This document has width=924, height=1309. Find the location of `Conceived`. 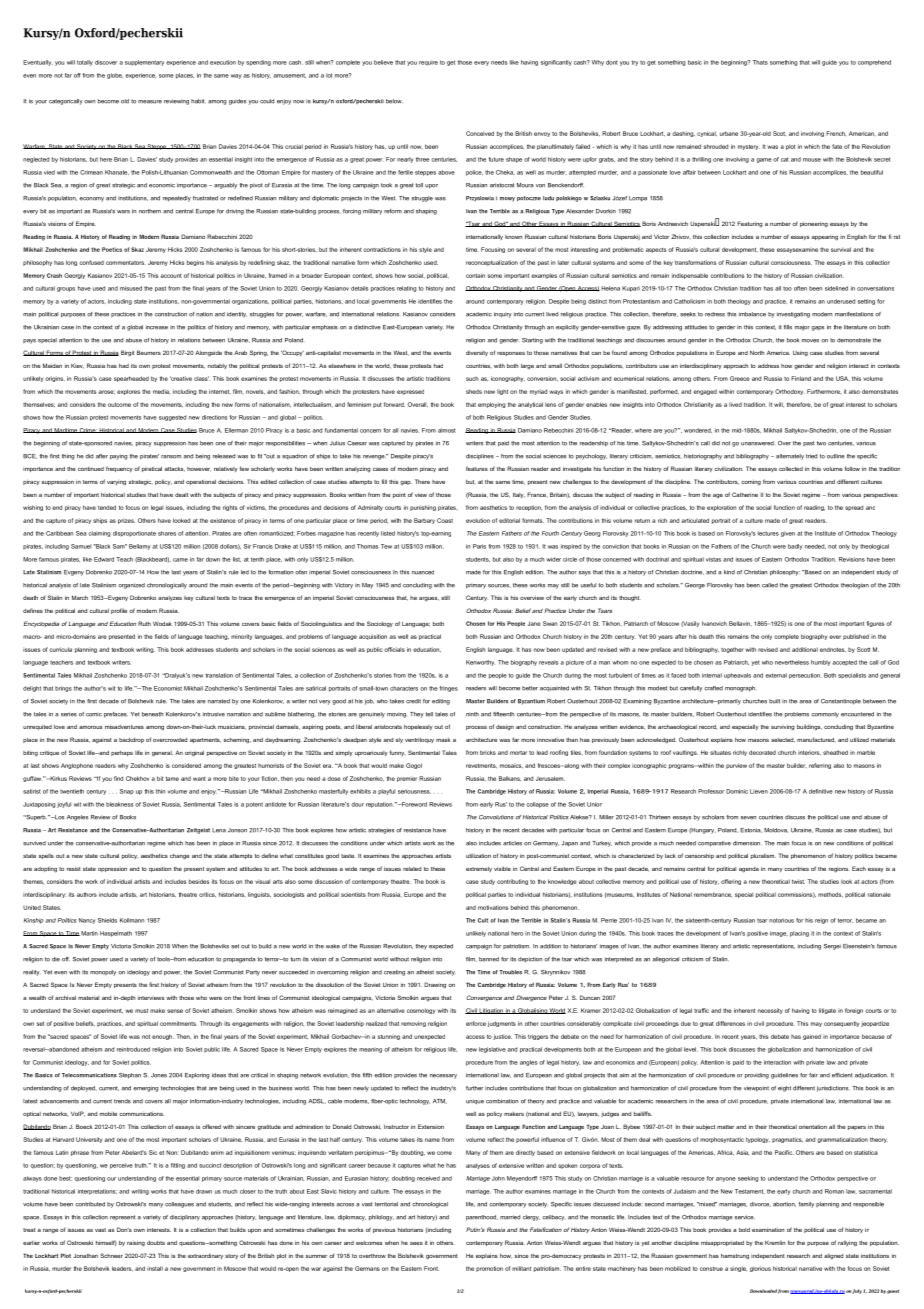

Conceived is located at coordinates (480, 133).
